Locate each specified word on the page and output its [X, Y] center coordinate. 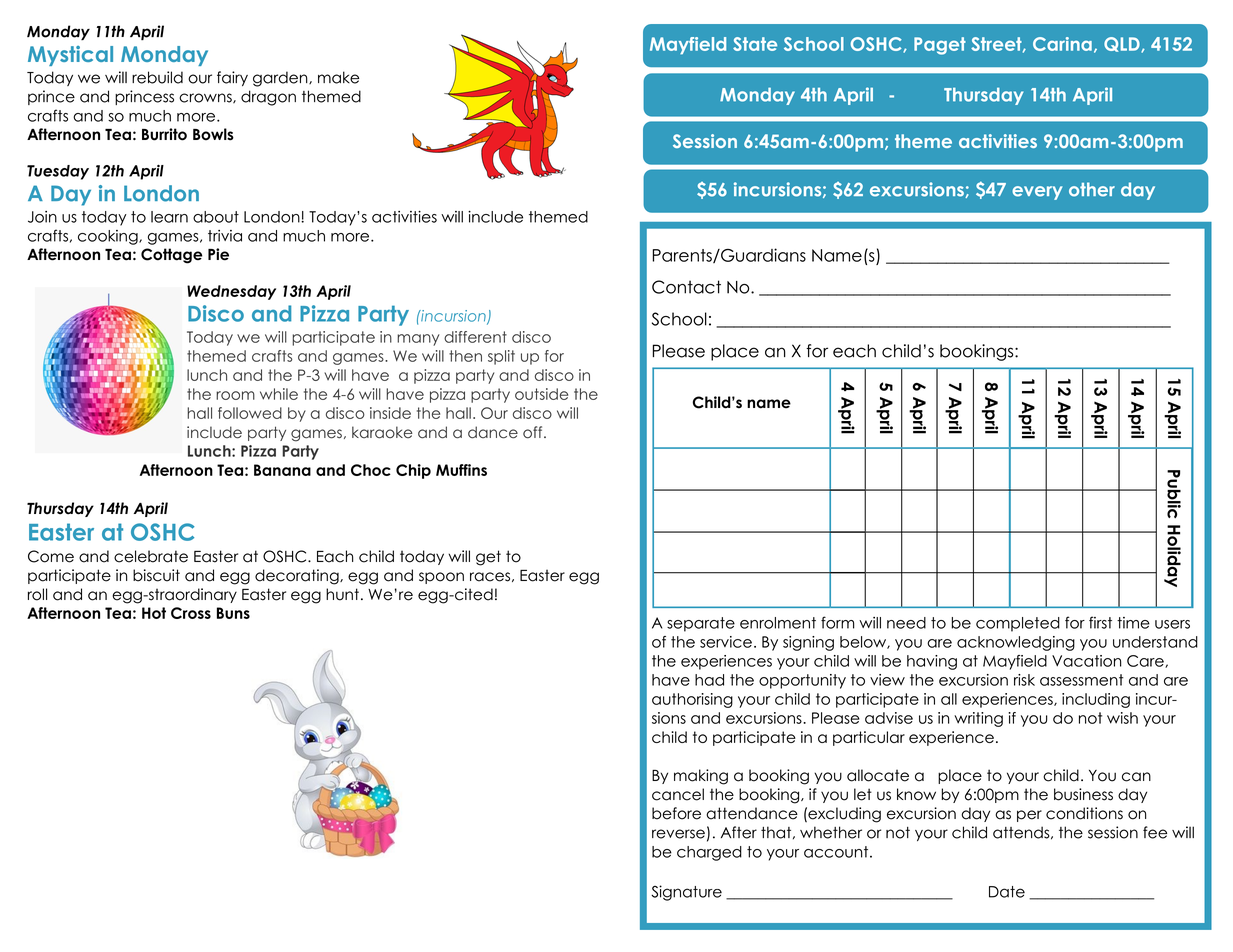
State [755, 44]
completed [1018, 624]
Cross [191, 613]
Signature [686, 893]
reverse [678, 834]
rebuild [157, 77]
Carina [1062, 44]
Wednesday [231, 292]
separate [701, 624]
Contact [686, 287]
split [501, 357]
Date [1007, 892]
